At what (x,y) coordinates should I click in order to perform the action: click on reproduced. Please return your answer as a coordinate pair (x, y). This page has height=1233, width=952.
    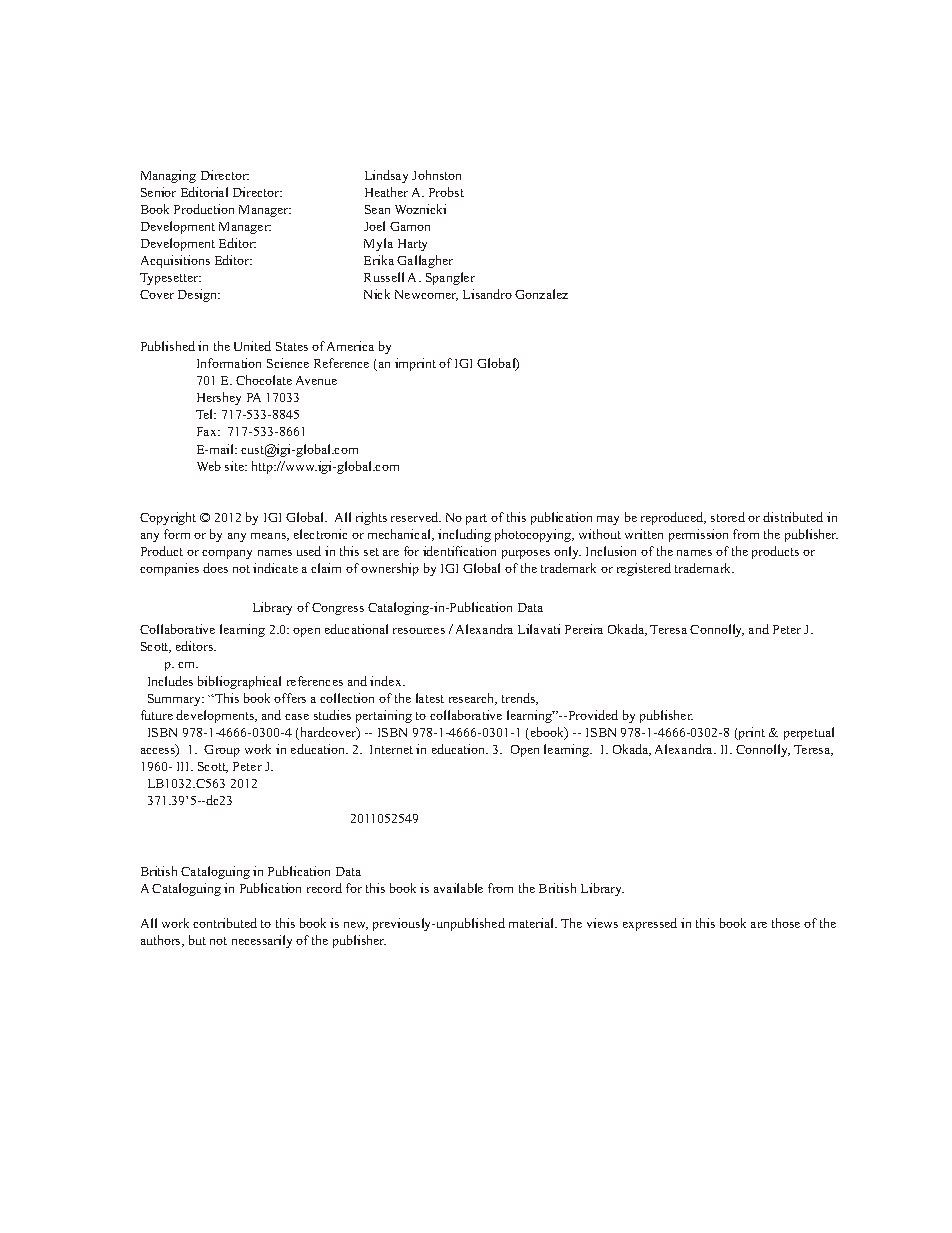
    Looking at the image, I should click on (673, 518).
